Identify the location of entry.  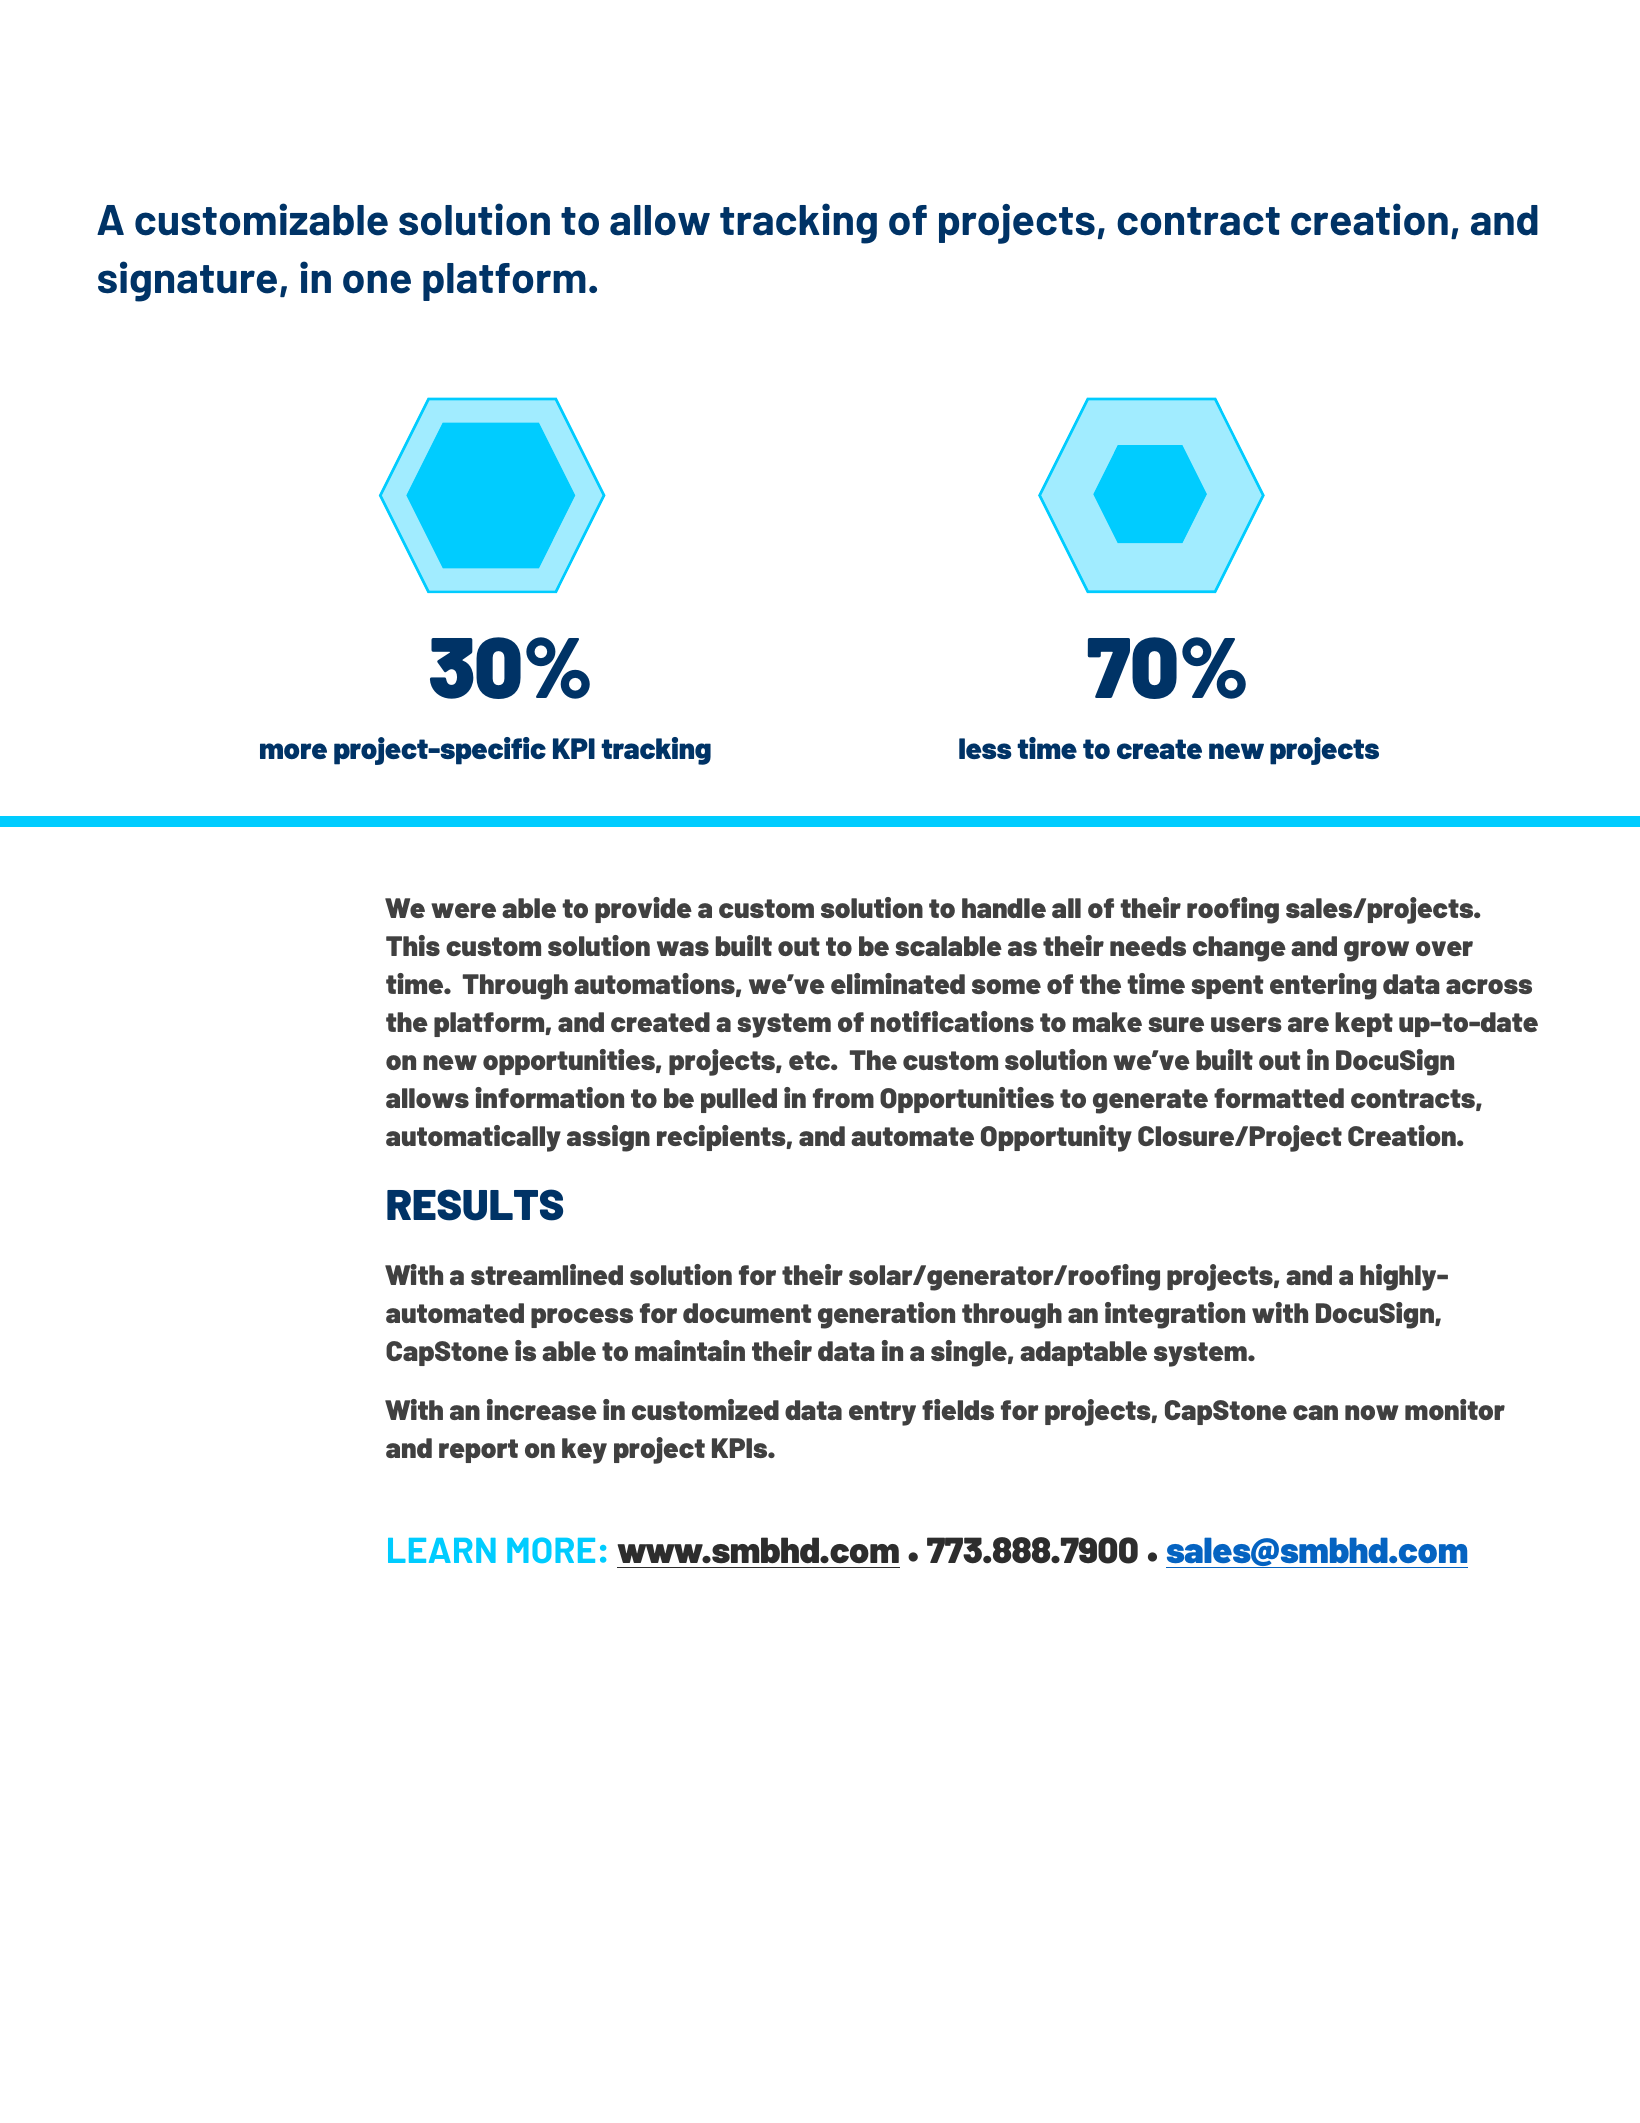
(882, 1413).
